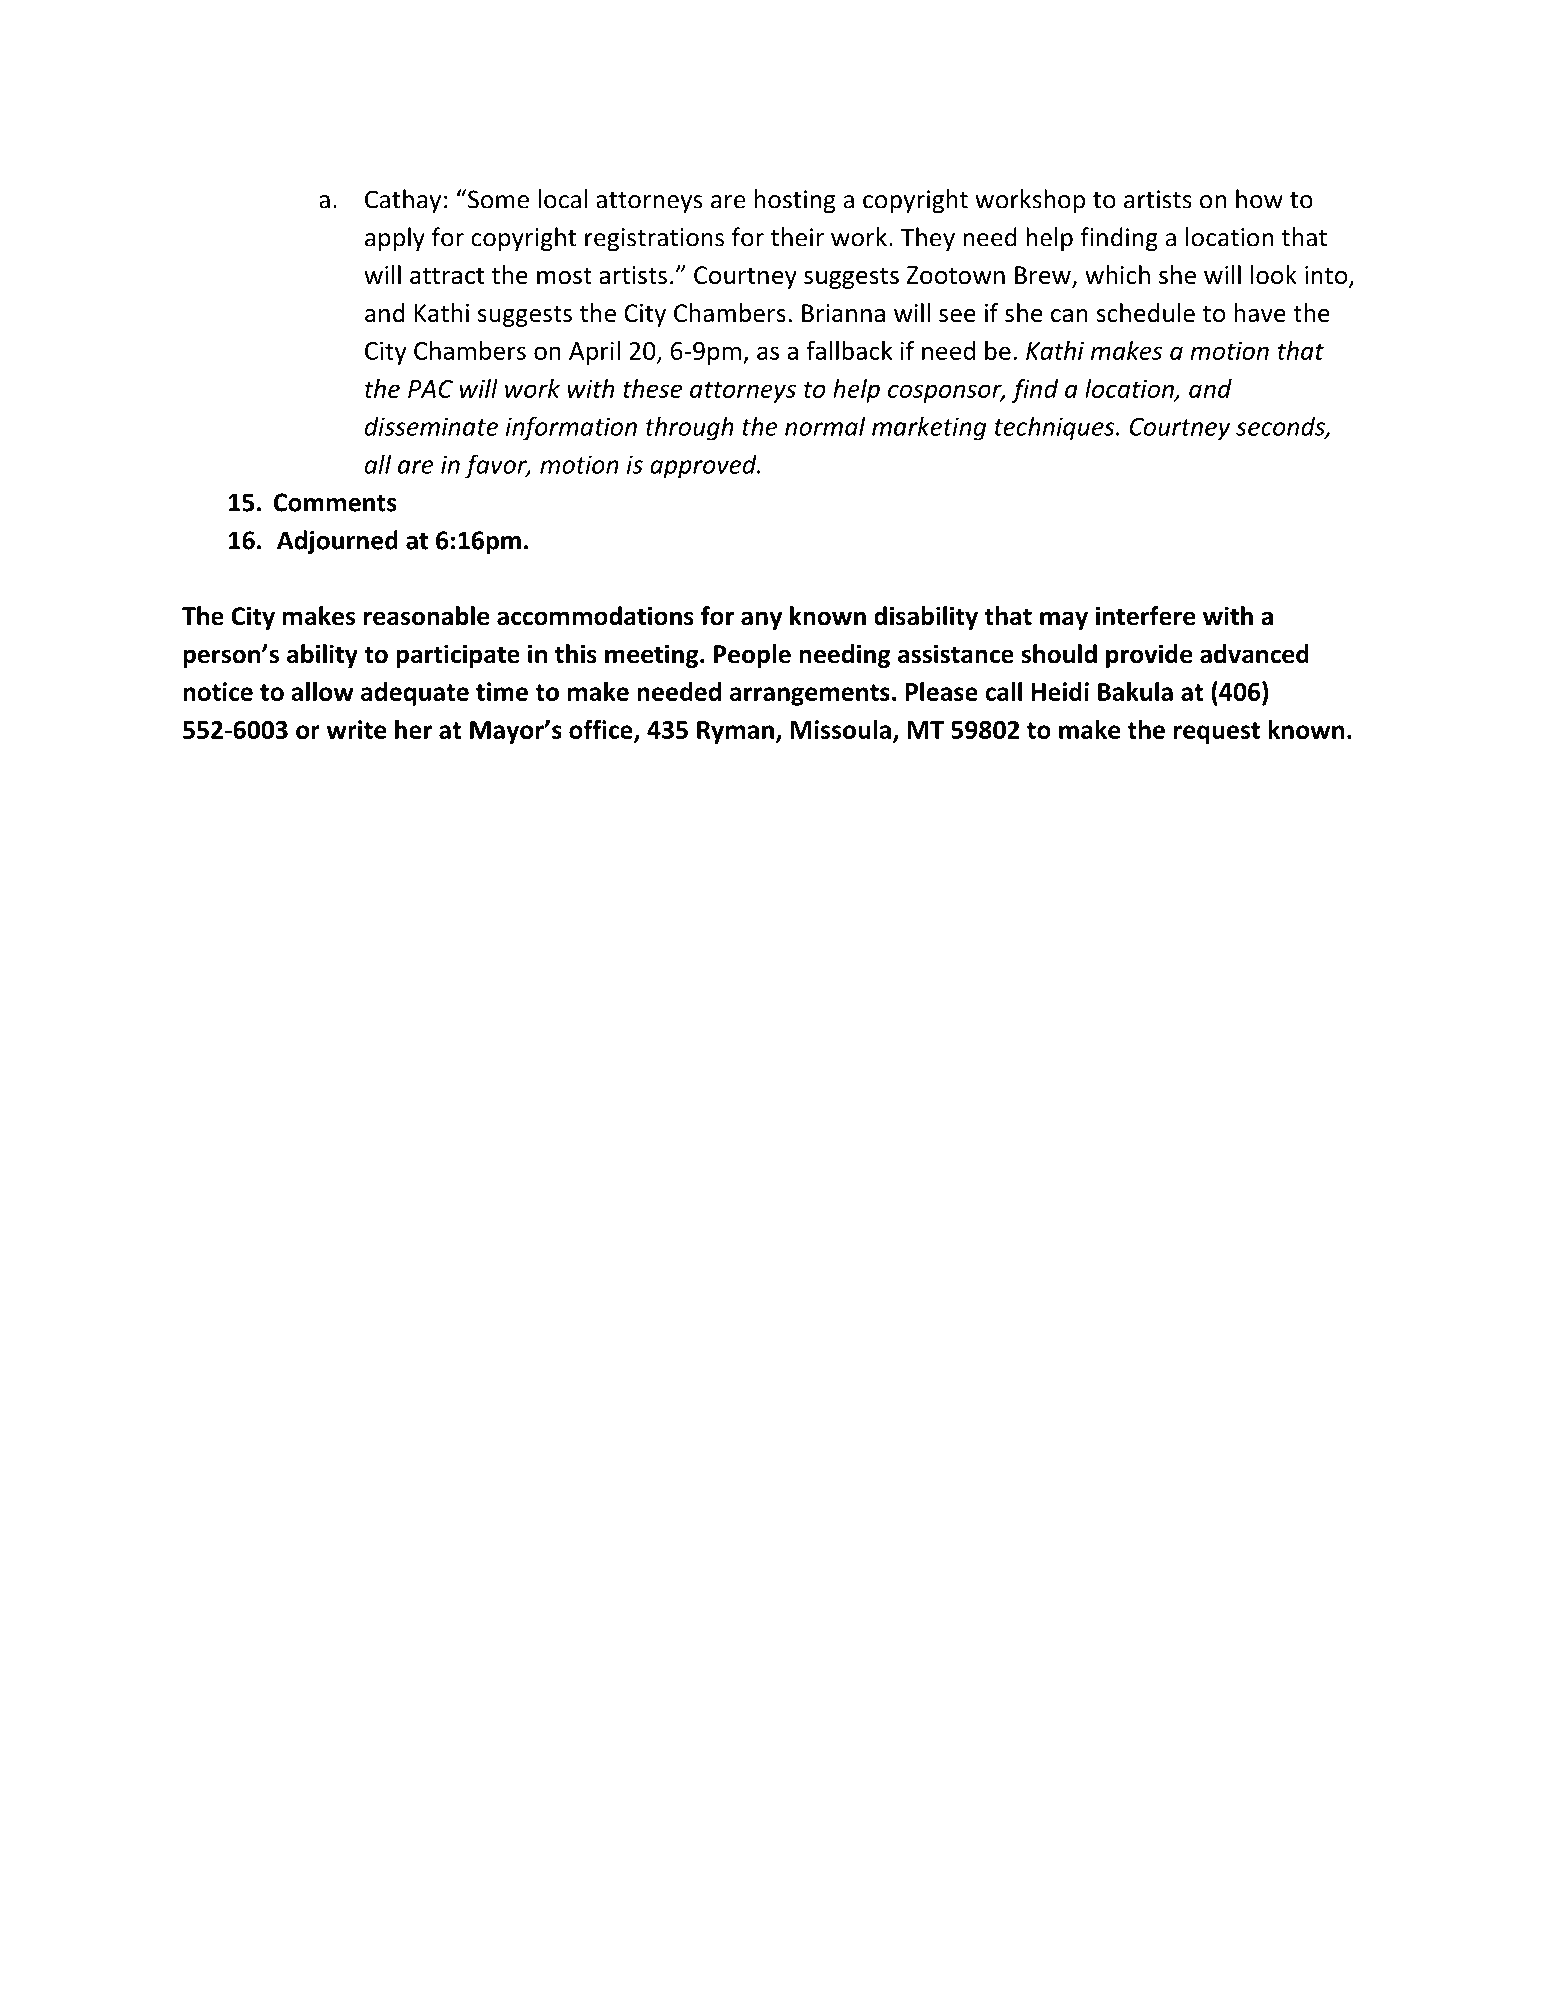 This screenshot has width=1546, height=2000. Describe the element at coordinates (843, 313) in the screenshot. I see `Brianna` at that location.
